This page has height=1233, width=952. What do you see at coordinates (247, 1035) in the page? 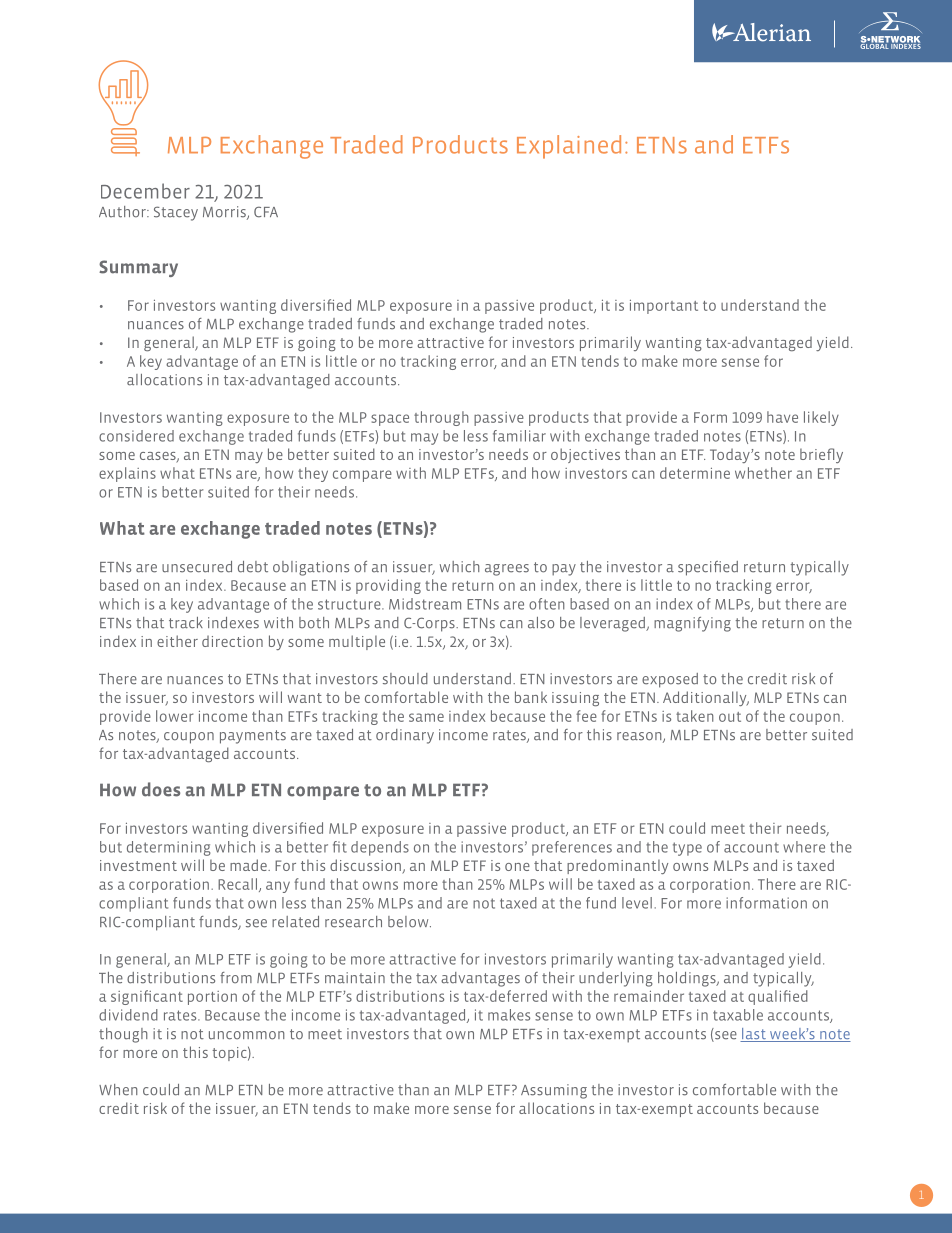
I see `uncommon` at bounding box center [247, 1035].
